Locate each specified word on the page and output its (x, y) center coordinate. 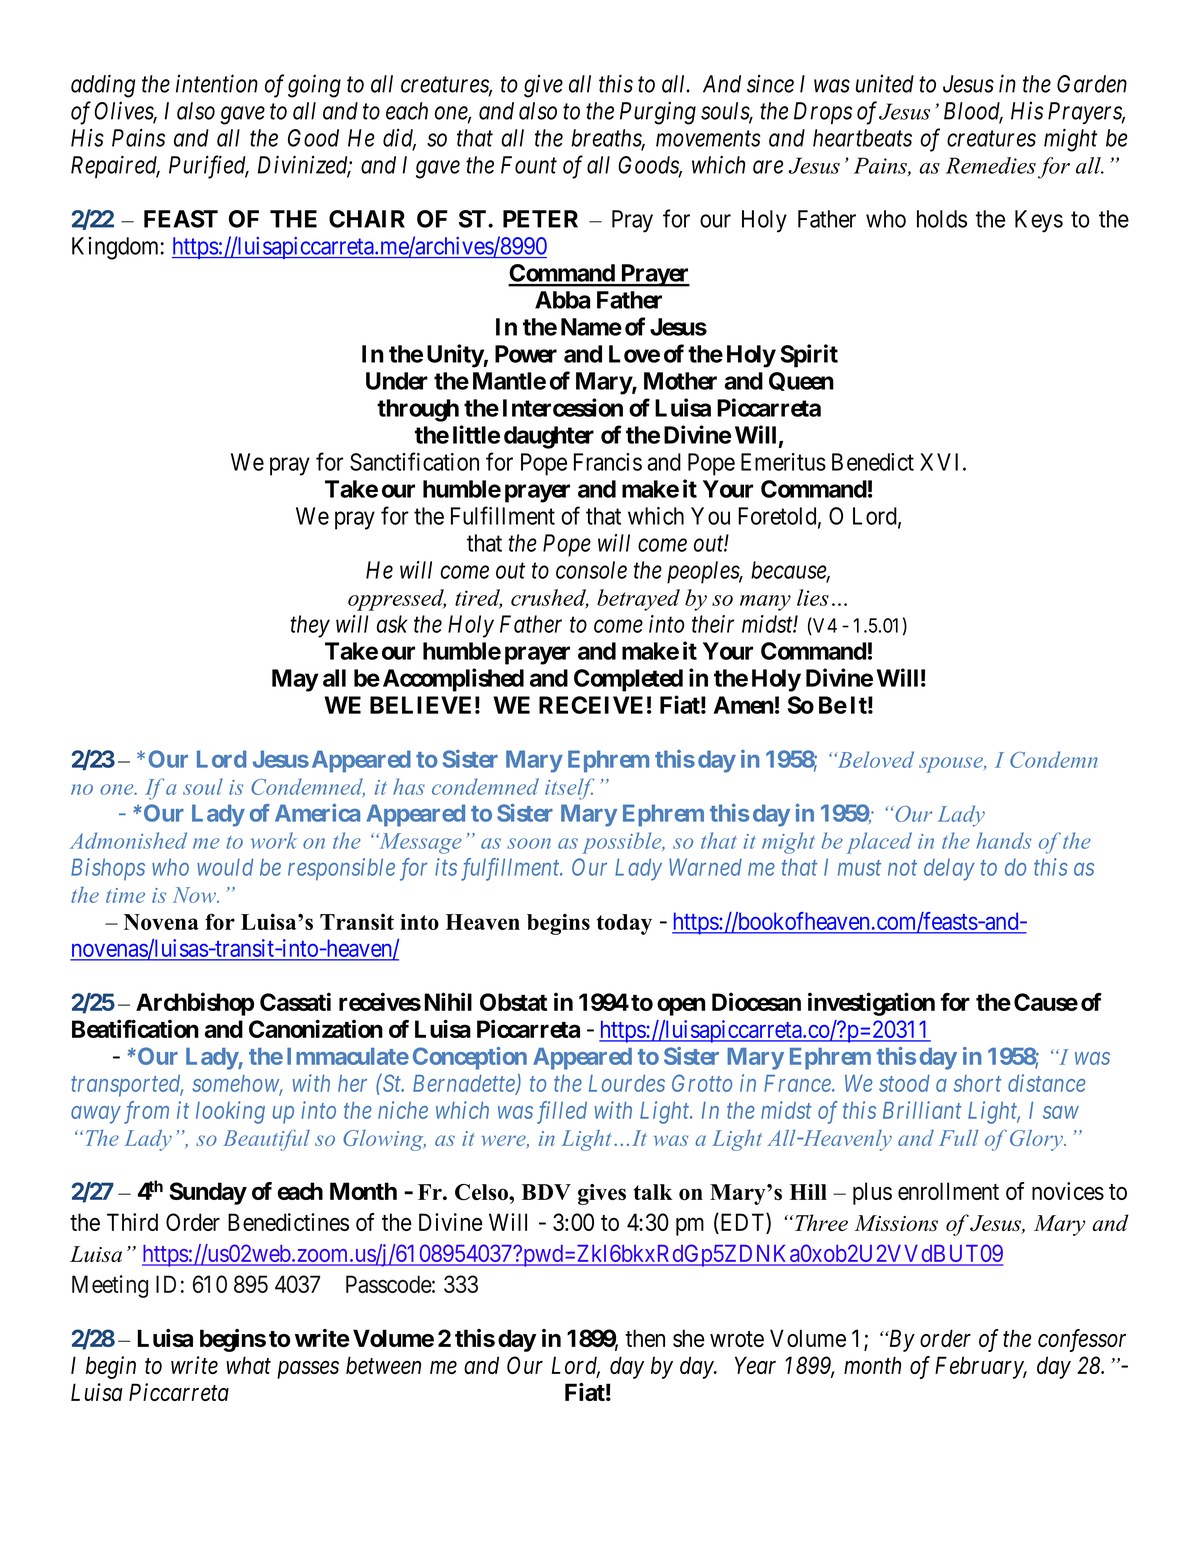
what (248, 1365)
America (317, 812)
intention (217, 83)
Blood (973, 112)
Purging (658, 113)
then (645, 1338)
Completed (628, 680)
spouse (952, 765)
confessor (1082, 1340)
